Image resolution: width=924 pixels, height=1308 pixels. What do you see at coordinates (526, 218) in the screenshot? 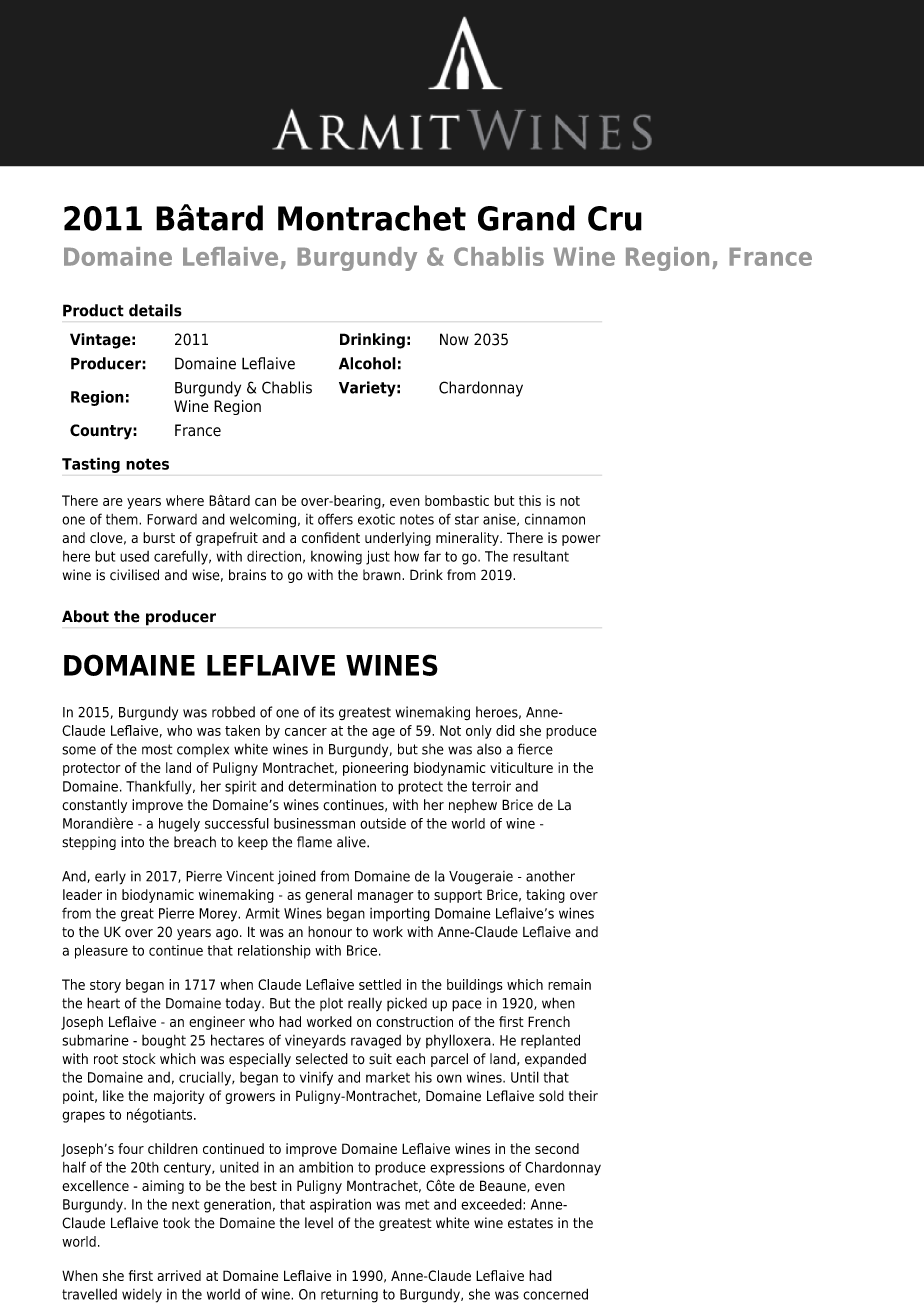
I see `Grand` at bounding box center [526, 218].
